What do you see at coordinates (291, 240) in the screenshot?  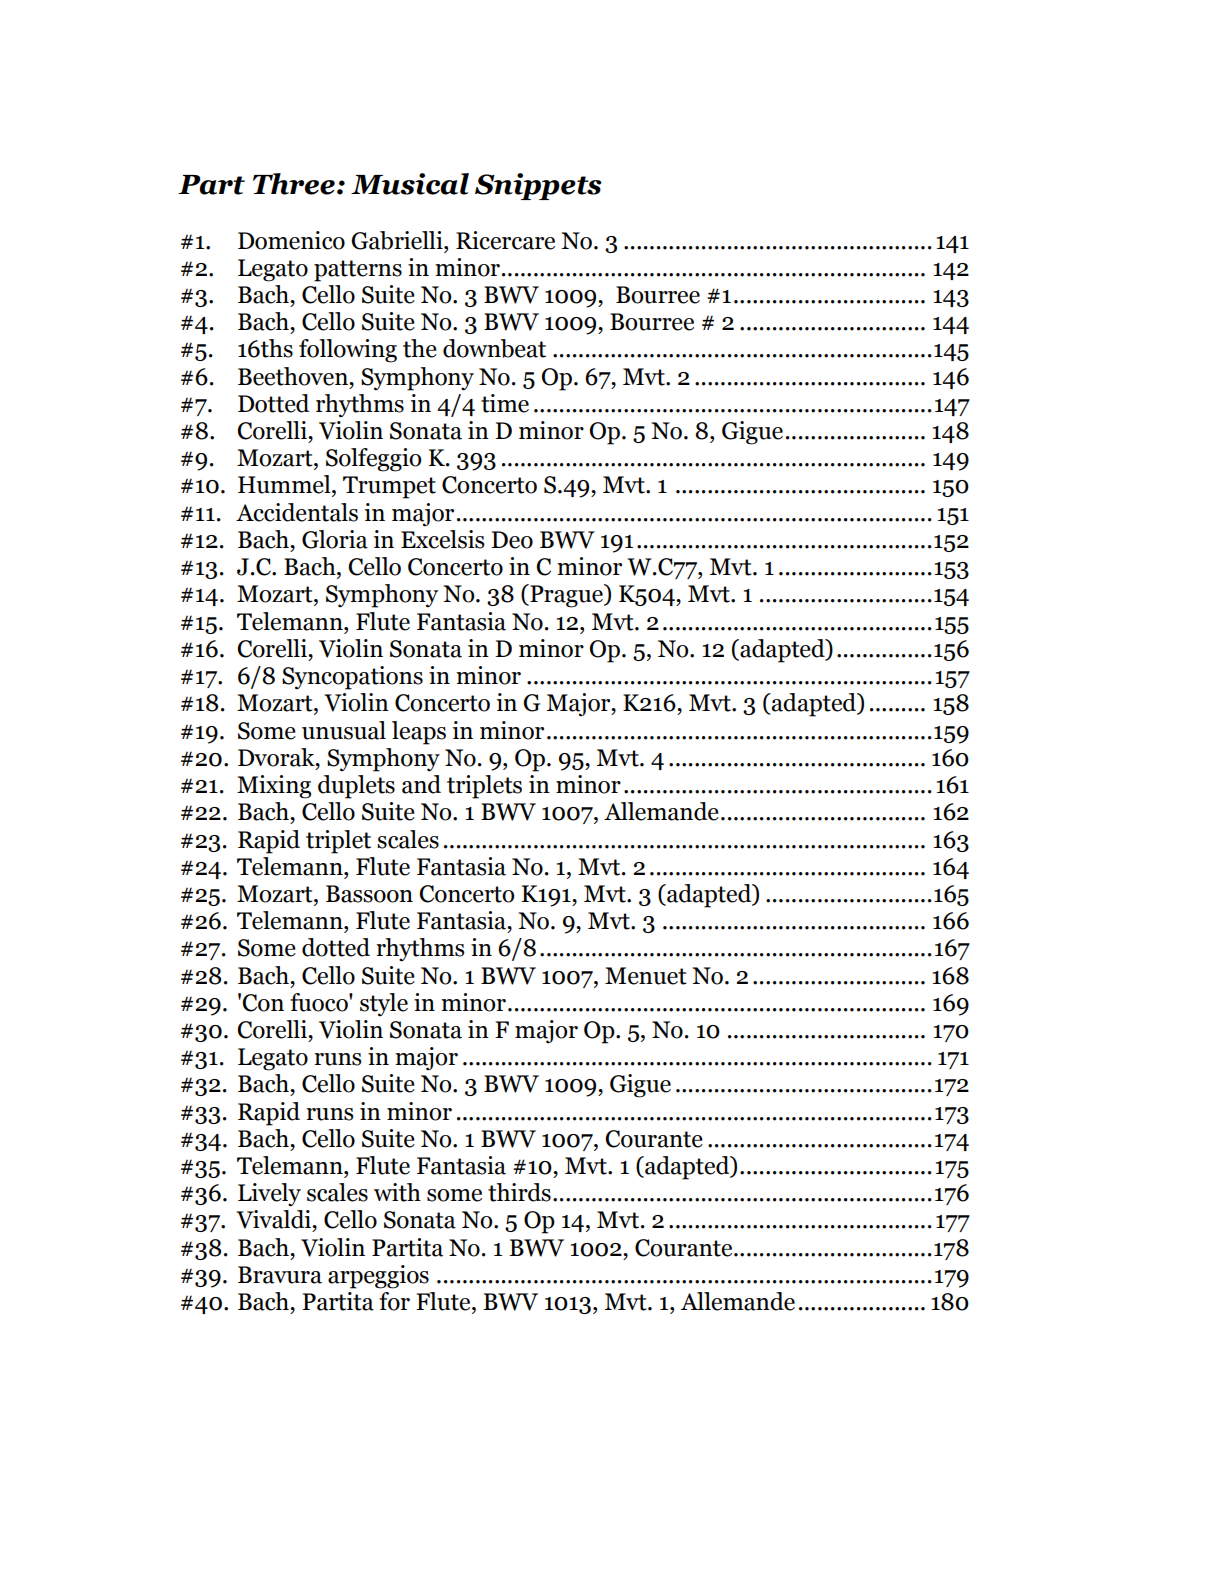 I see `Domenico` at bounding box center [291, 240].
